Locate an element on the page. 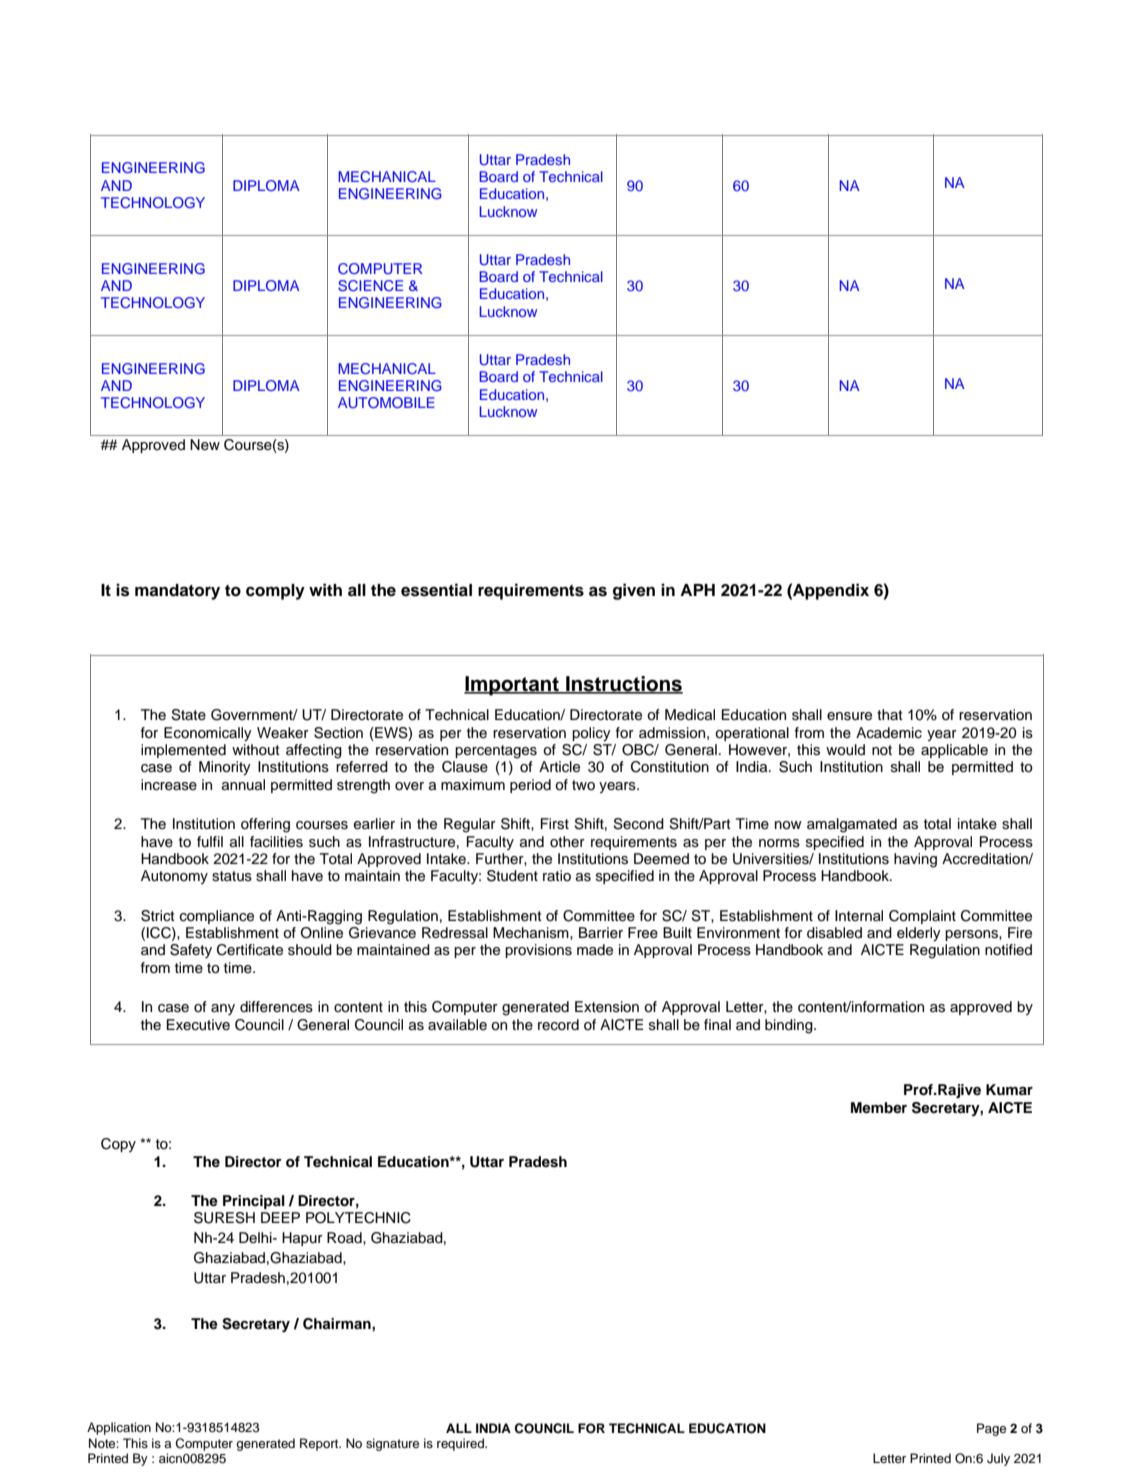 This page has width=1144, height=1481. AUTOMOBILE is located at coordinates (386, 402).
